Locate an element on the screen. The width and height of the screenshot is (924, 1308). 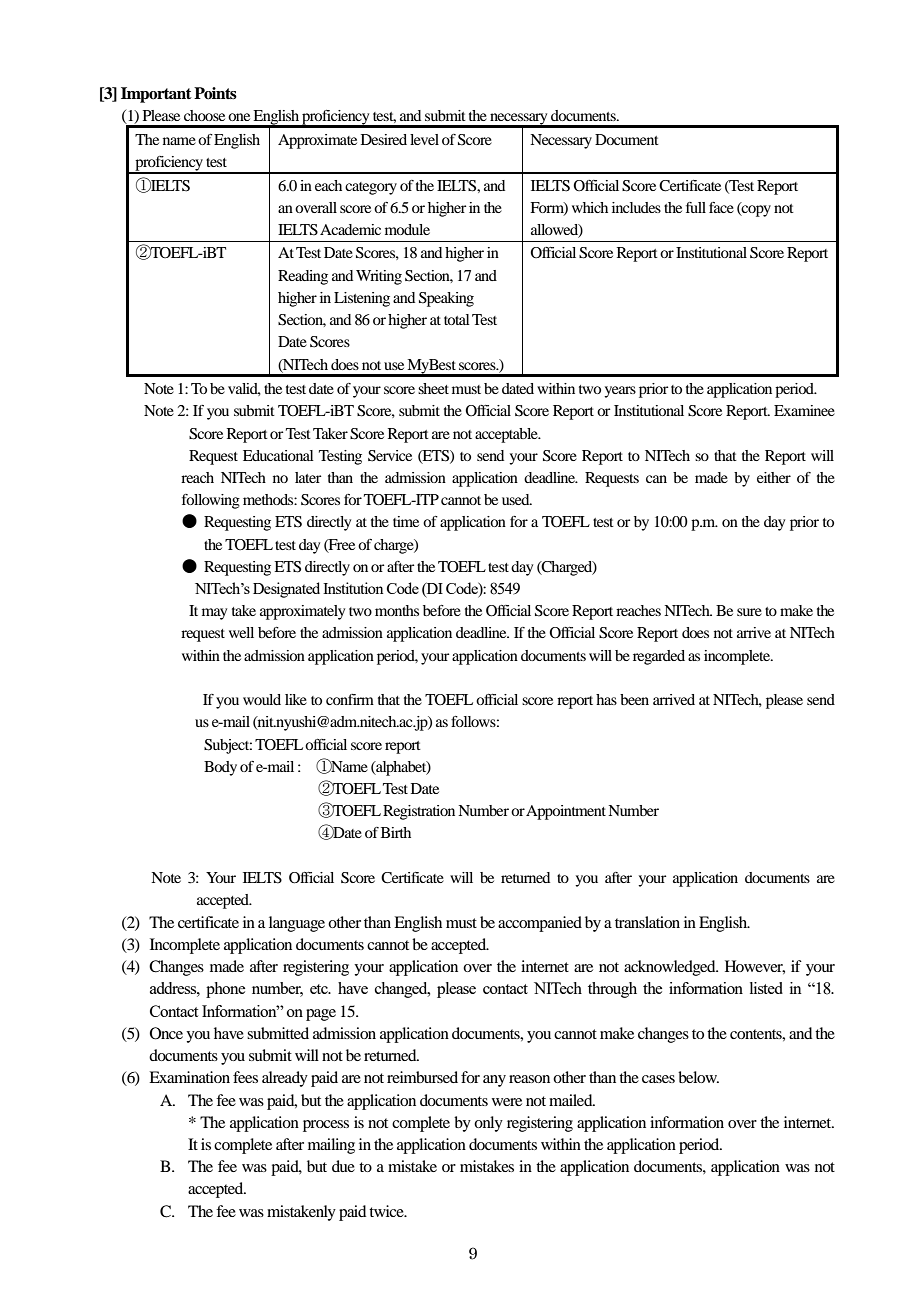
regarded is located at coordinates (659, 657).
